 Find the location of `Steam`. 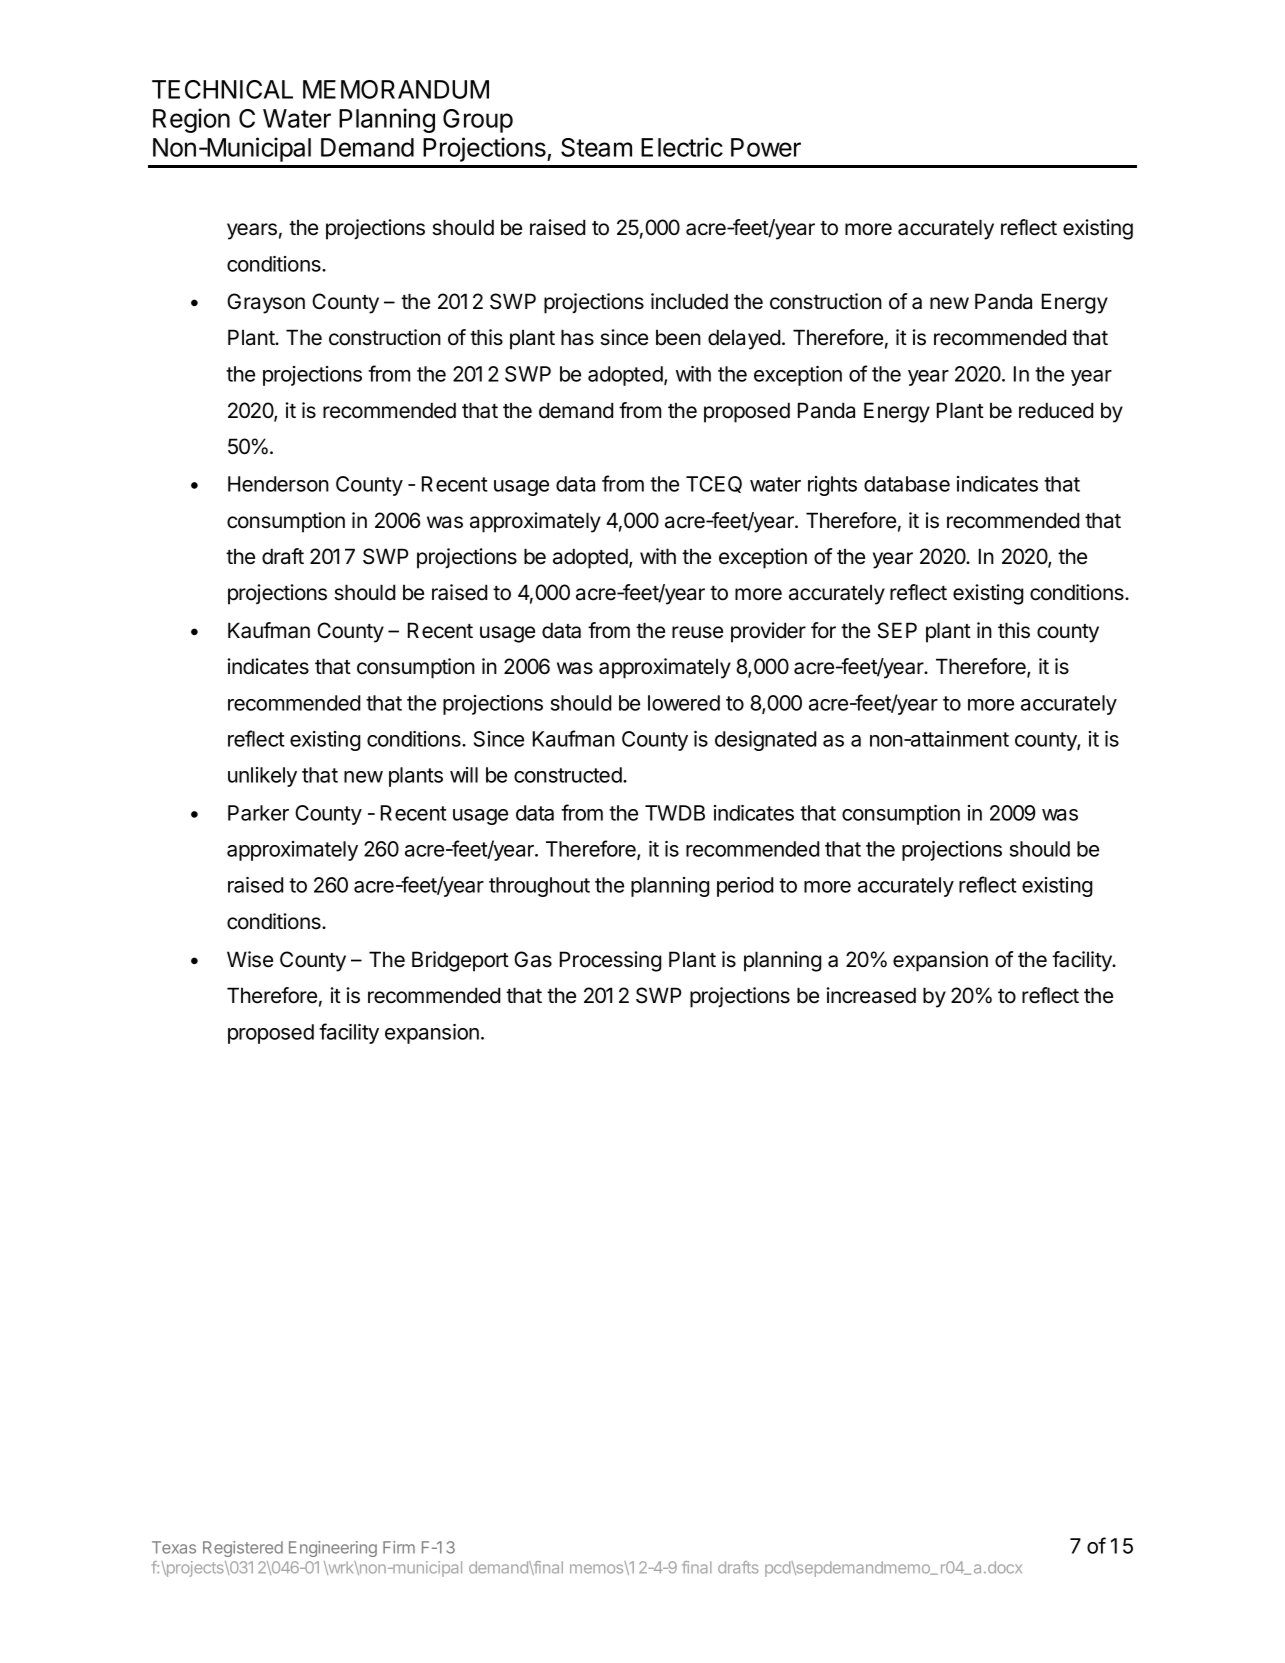

Steam is located at coordinates (596, 147).
